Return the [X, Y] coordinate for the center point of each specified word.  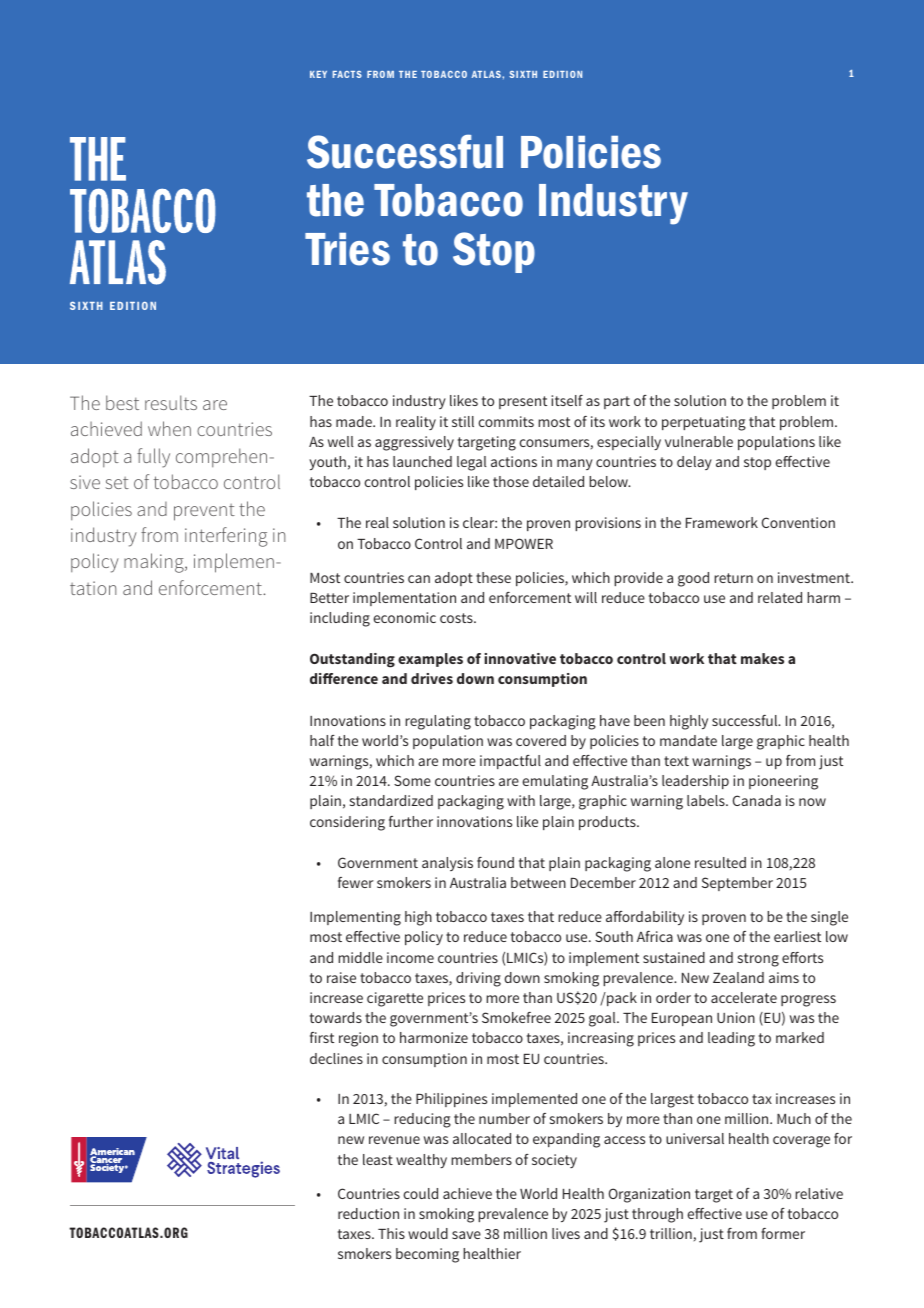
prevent [204, 512]
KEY [318, 74]
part [617, 402]
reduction [368, 1213]
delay [694, 463]
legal [472, 463]
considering [347, 823]
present [523, 402]
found [495, 862]
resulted [720, 862]
